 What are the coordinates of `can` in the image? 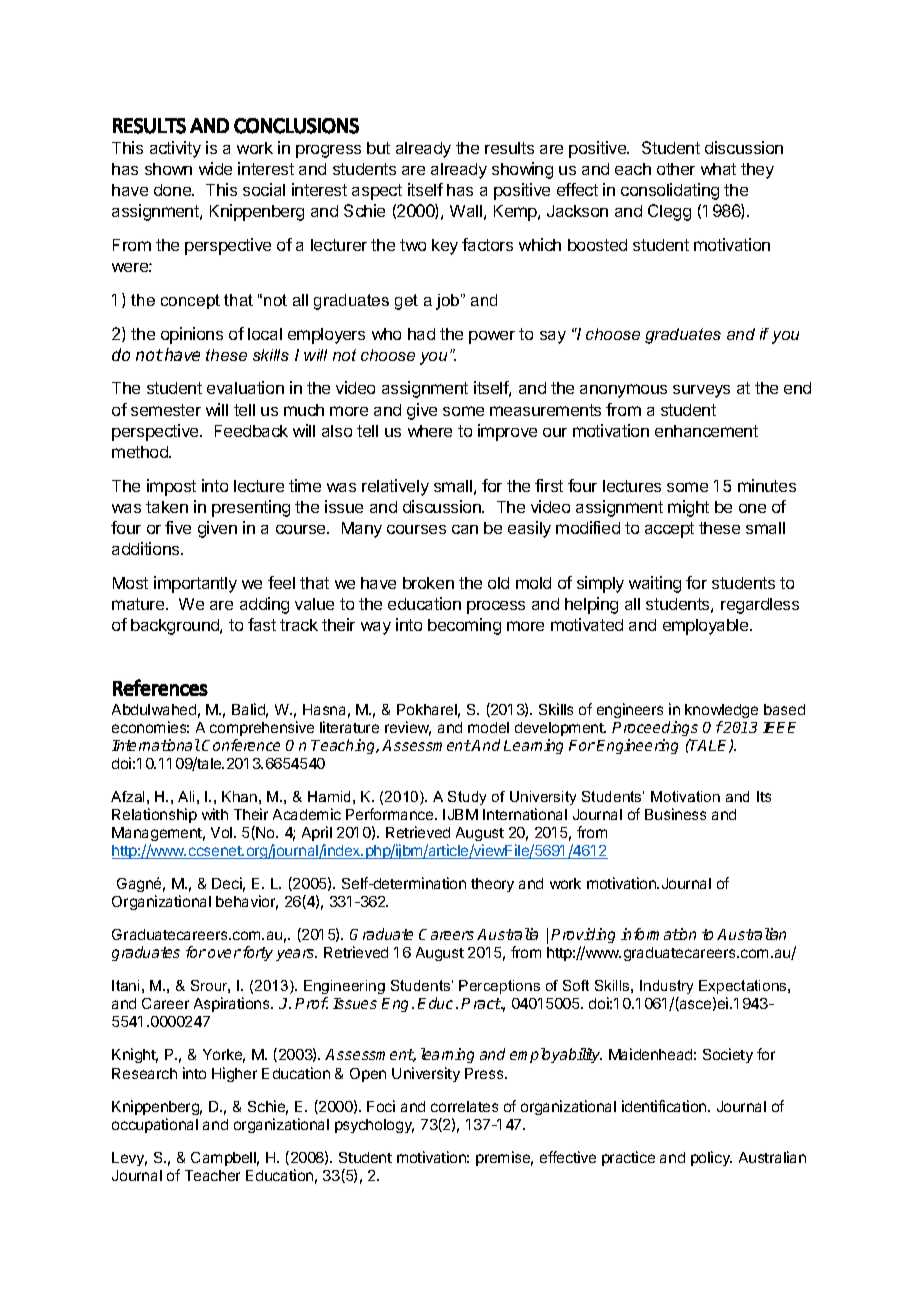 It's located at (465, 529).
